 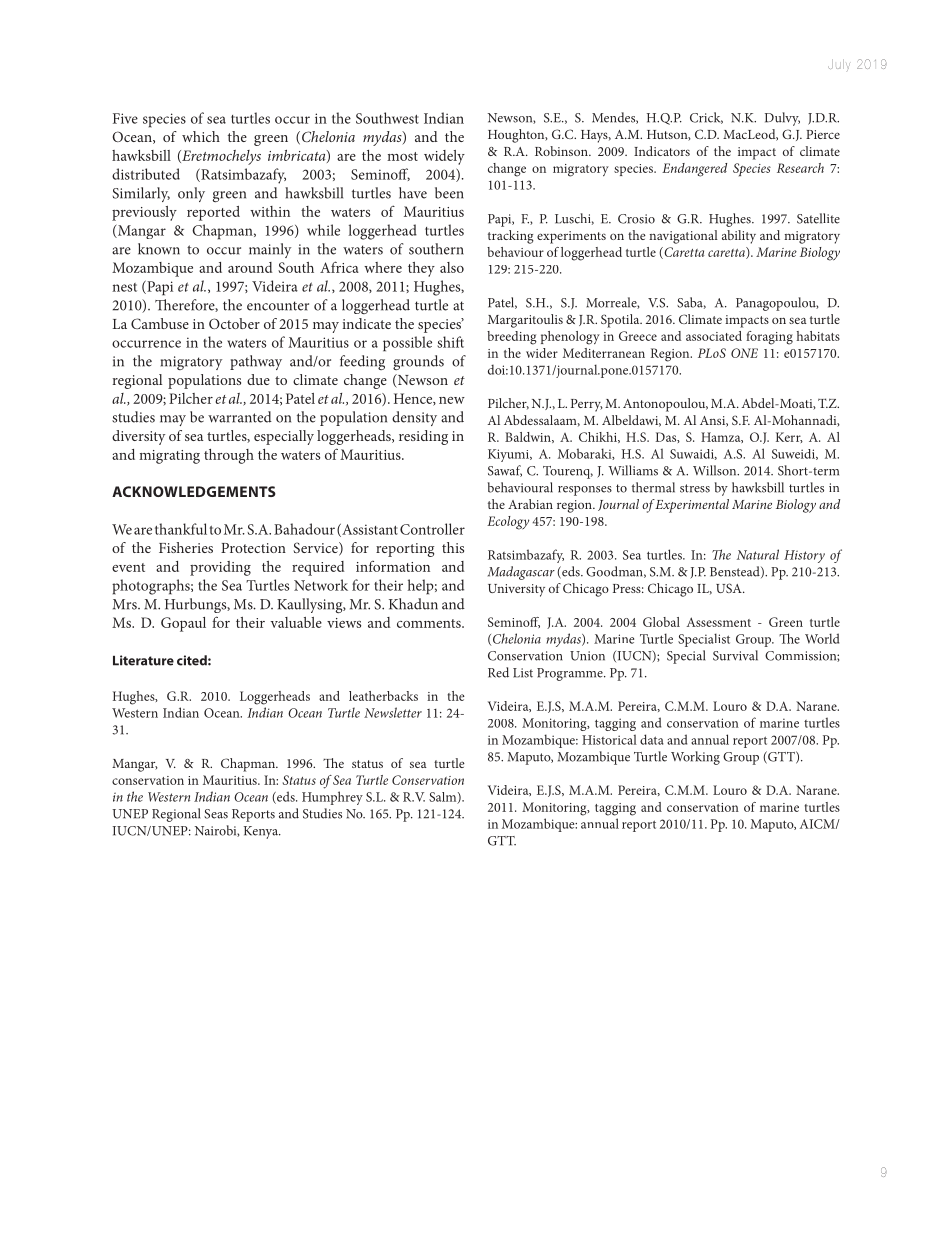 What do you see at coordinates (512, 338) in the screenshot?
I see `breeding` at bounding box center [512, 338].
